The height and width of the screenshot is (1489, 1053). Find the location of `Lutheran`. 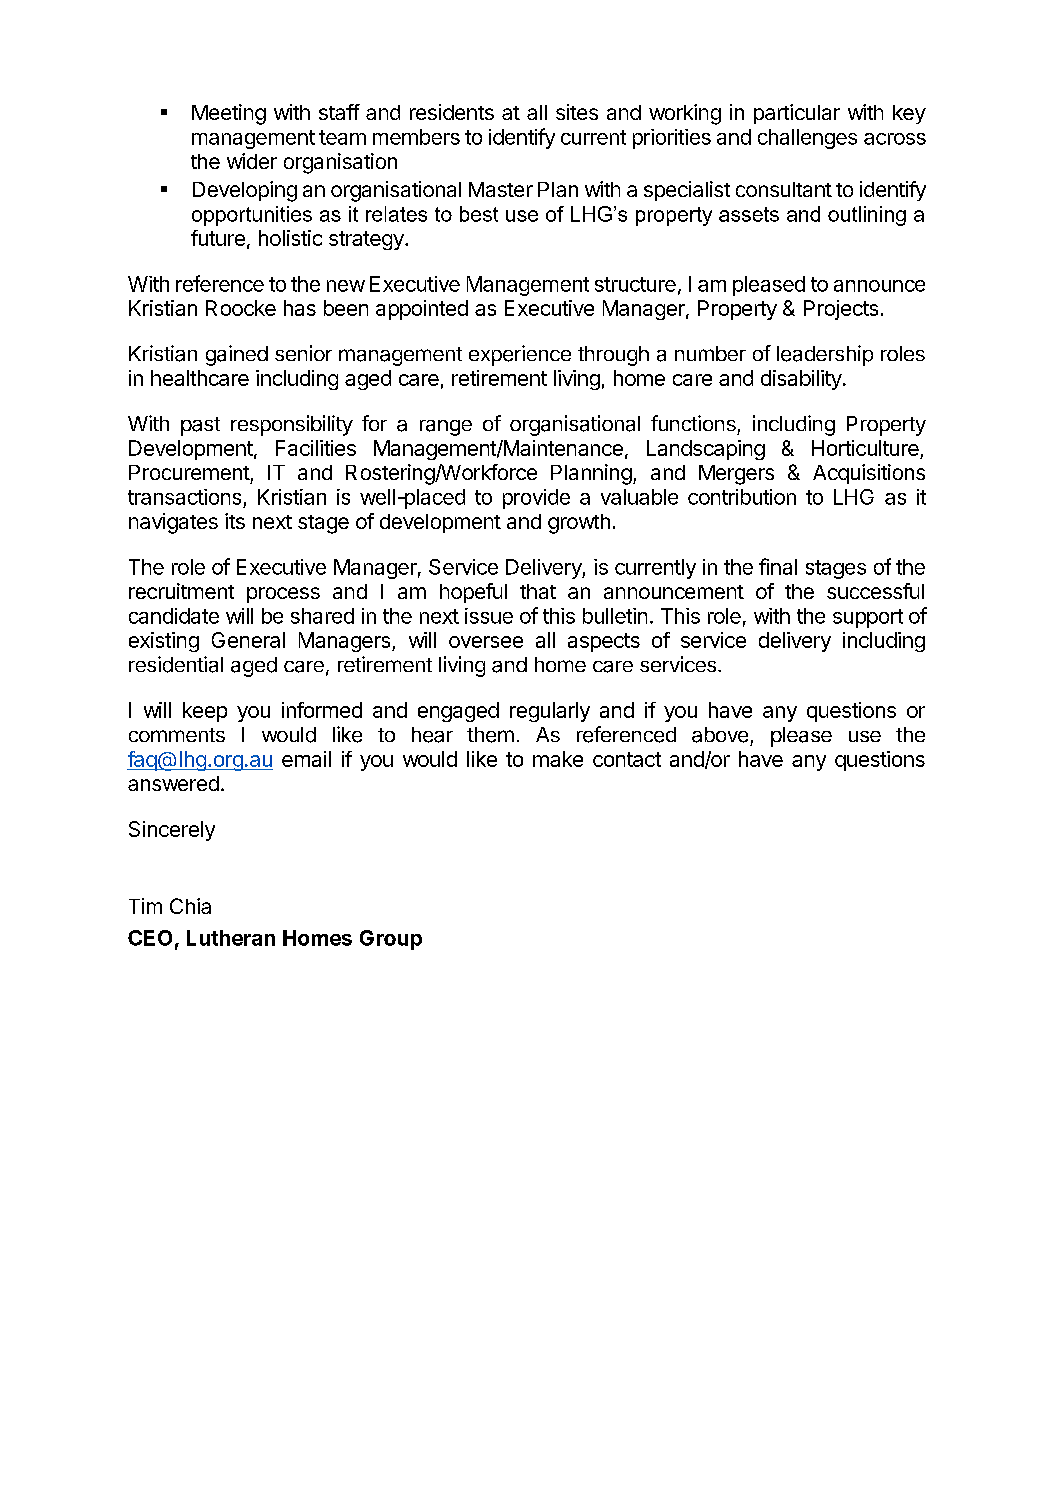

Lutheran is located at coordinates (231, 938).
